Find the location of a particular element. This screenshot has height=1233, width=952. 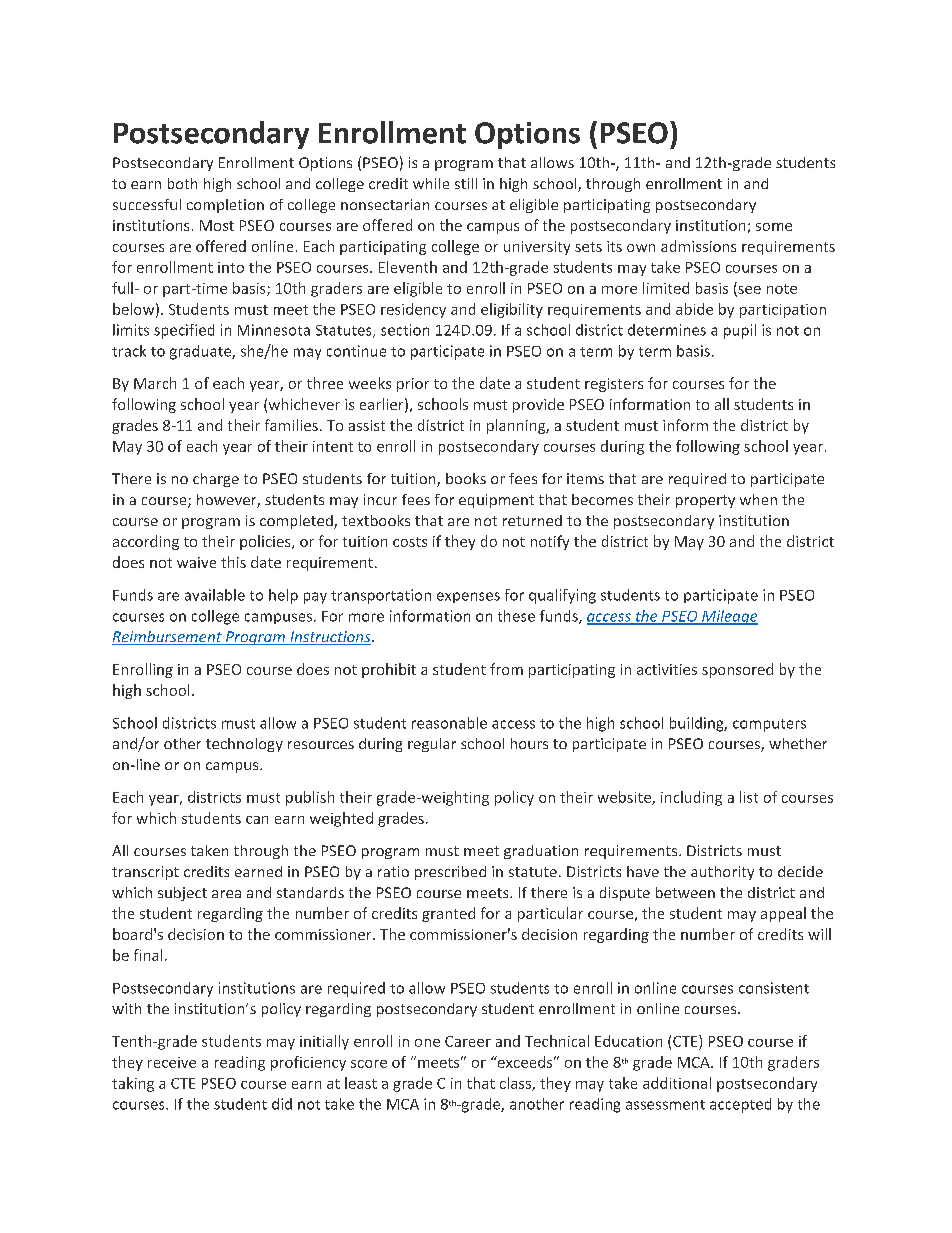

from is located at coordinates (506, 669).
